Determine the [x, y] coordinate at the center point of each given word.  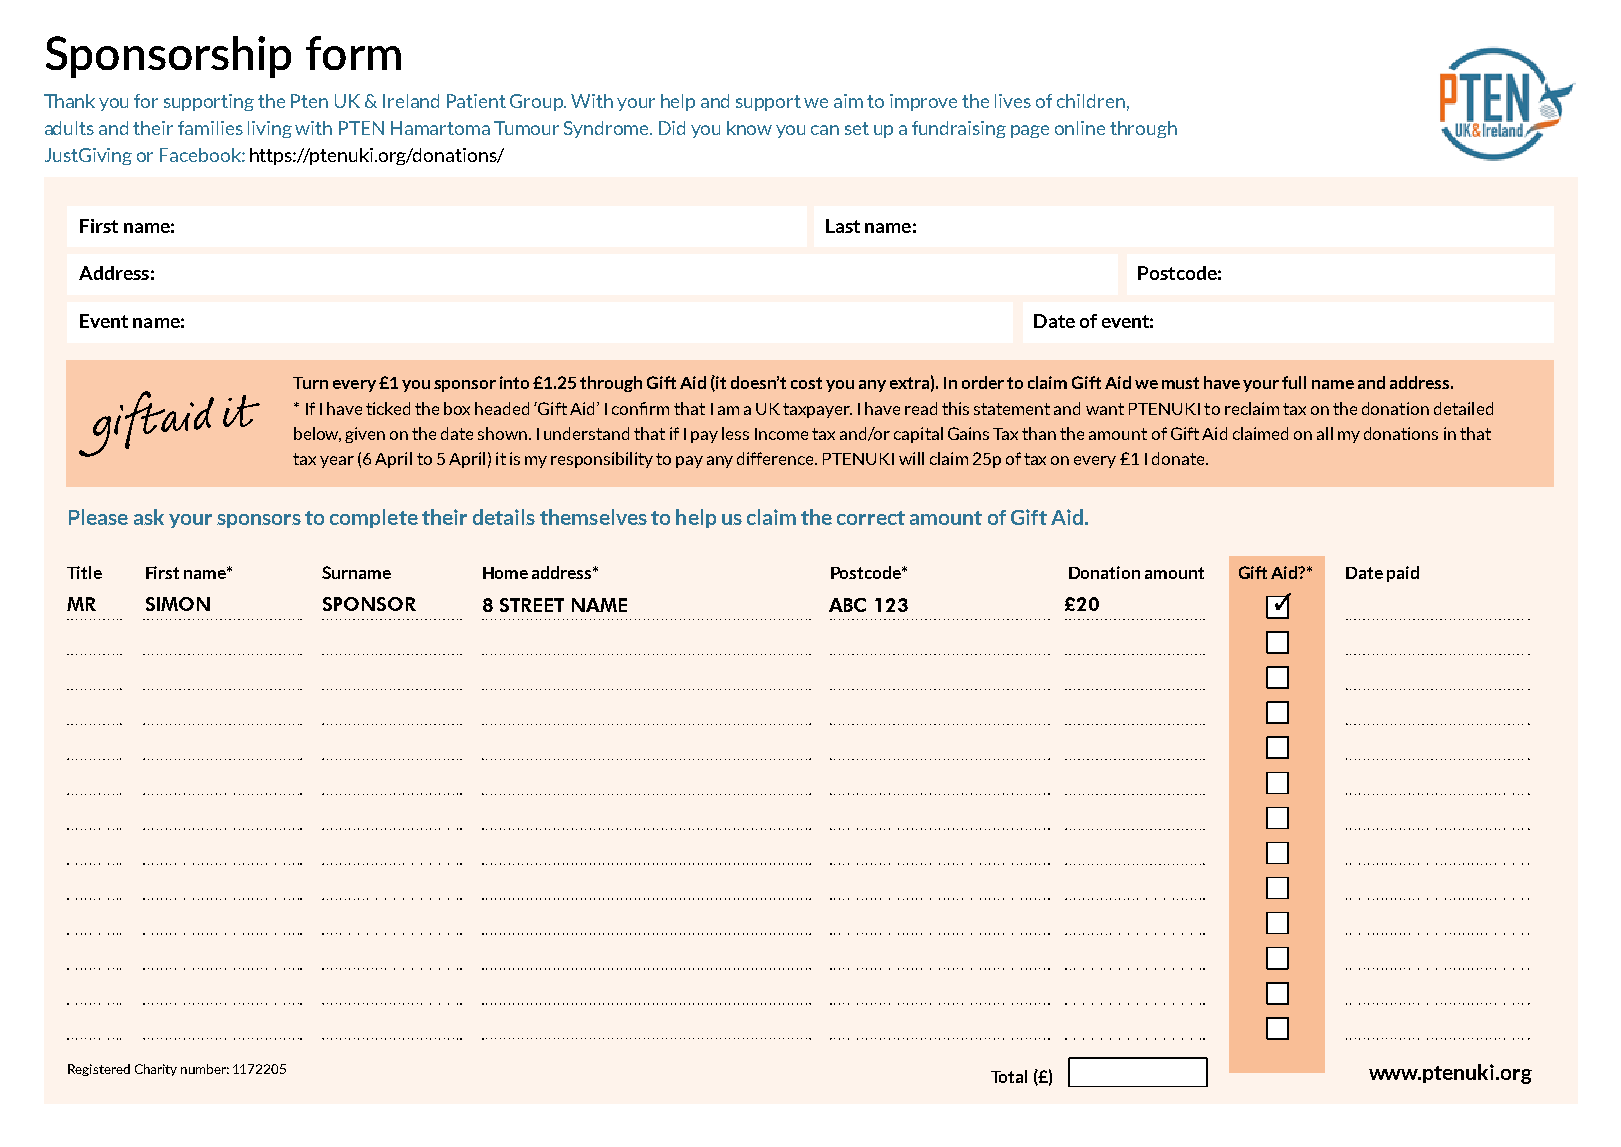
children [1091, 101]
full [1294, 382]
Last [843, 226]
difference [777, 458]
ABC [847, 605]
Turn [310, 383]
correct [871, 518]
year [337, 462]
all [1325, 433]
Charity [156, 1070]
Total [1009, 1076]
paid [1403, 574]
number [205, 1069]
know [749, 128]
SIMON [178, 604]
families [210, 128]
